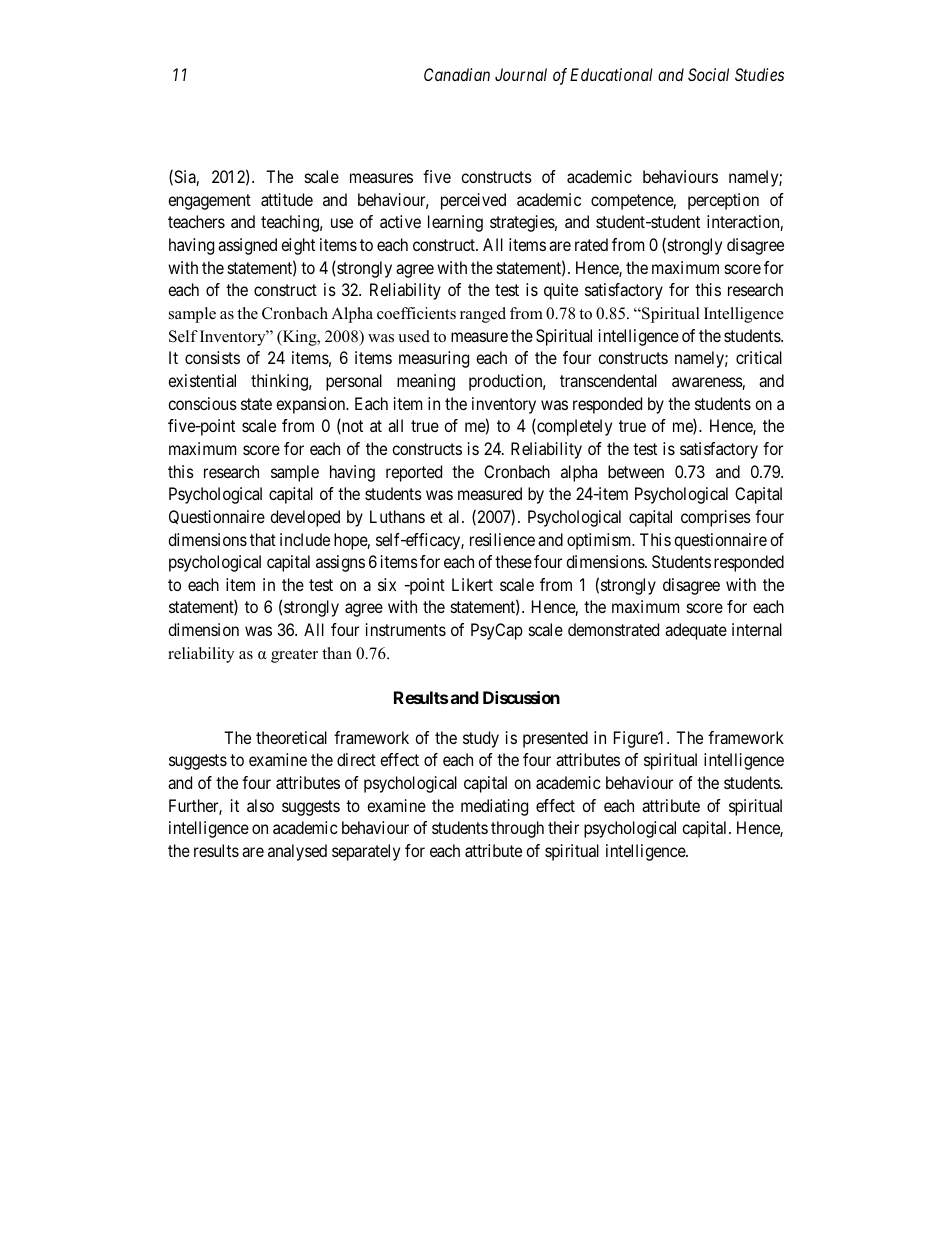 This document has height=1233, width=952. I want to click on assigned, so click(247, 246).
